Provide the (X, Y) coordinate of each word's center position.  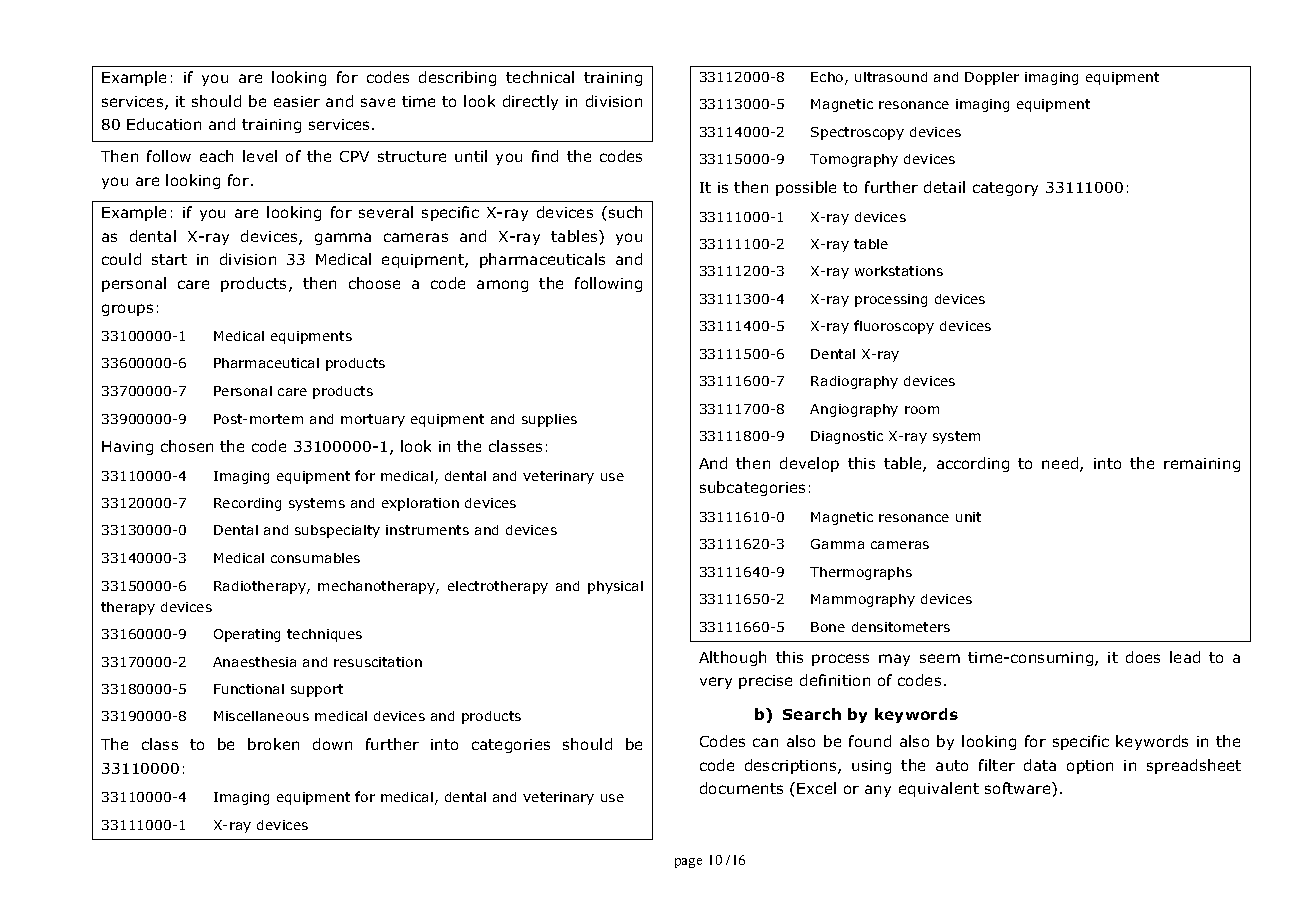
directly (530, 102)
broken (273, 744)
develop (809, 464)
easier (297, 101)
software (1019, 788)
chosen (187, 446)
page (688, 863)
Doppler (992, 78)
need (1061, 464)
